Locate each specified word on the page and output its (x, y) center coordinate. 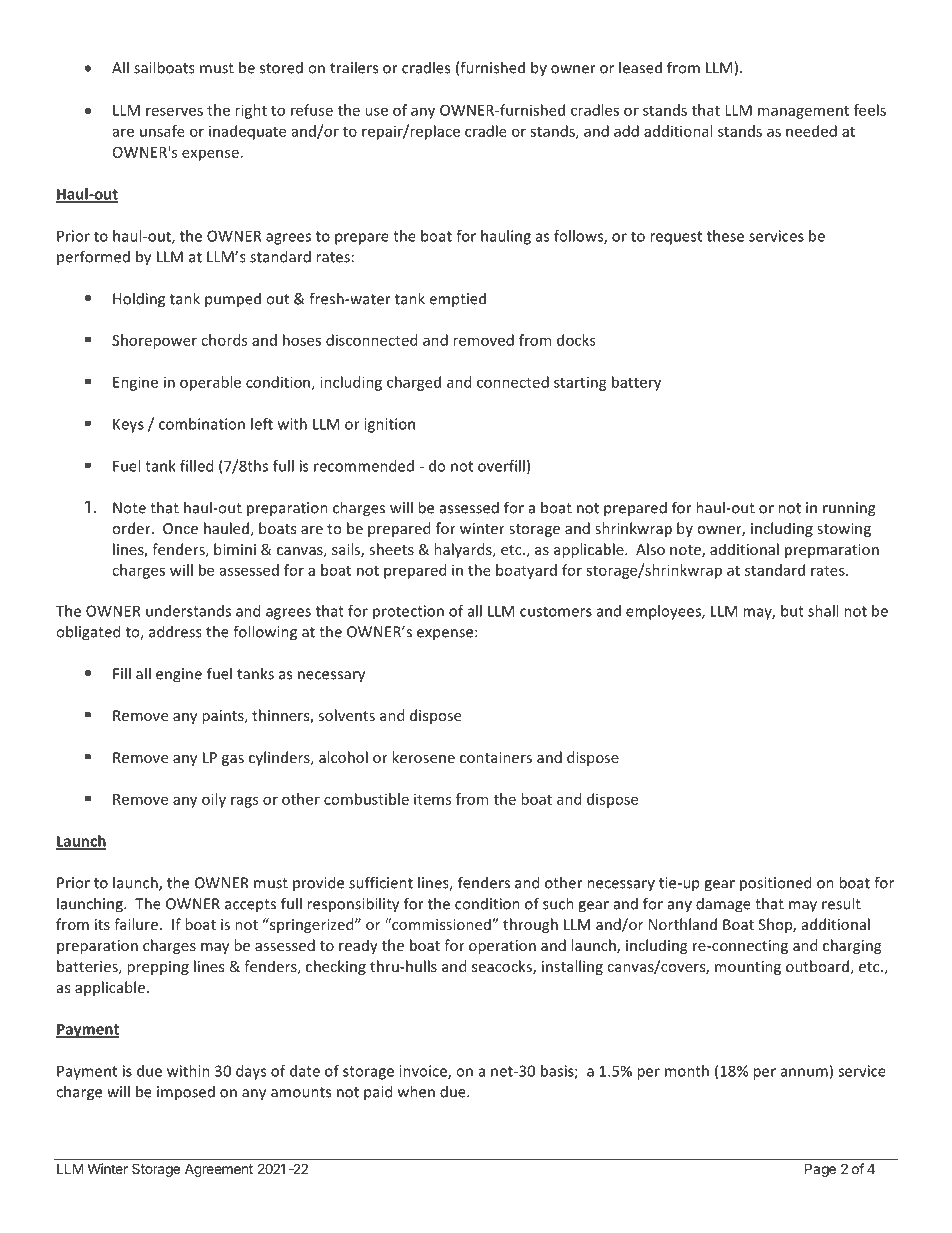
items (432, 799)
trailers (354, 67)
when (416, 1091)
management (803, 112)
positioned (775, 884)
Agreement (219, 1170)
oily (214, 800)
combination (202, 424)
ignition (389, 425)
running (849, 509)
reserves (174, 111)
